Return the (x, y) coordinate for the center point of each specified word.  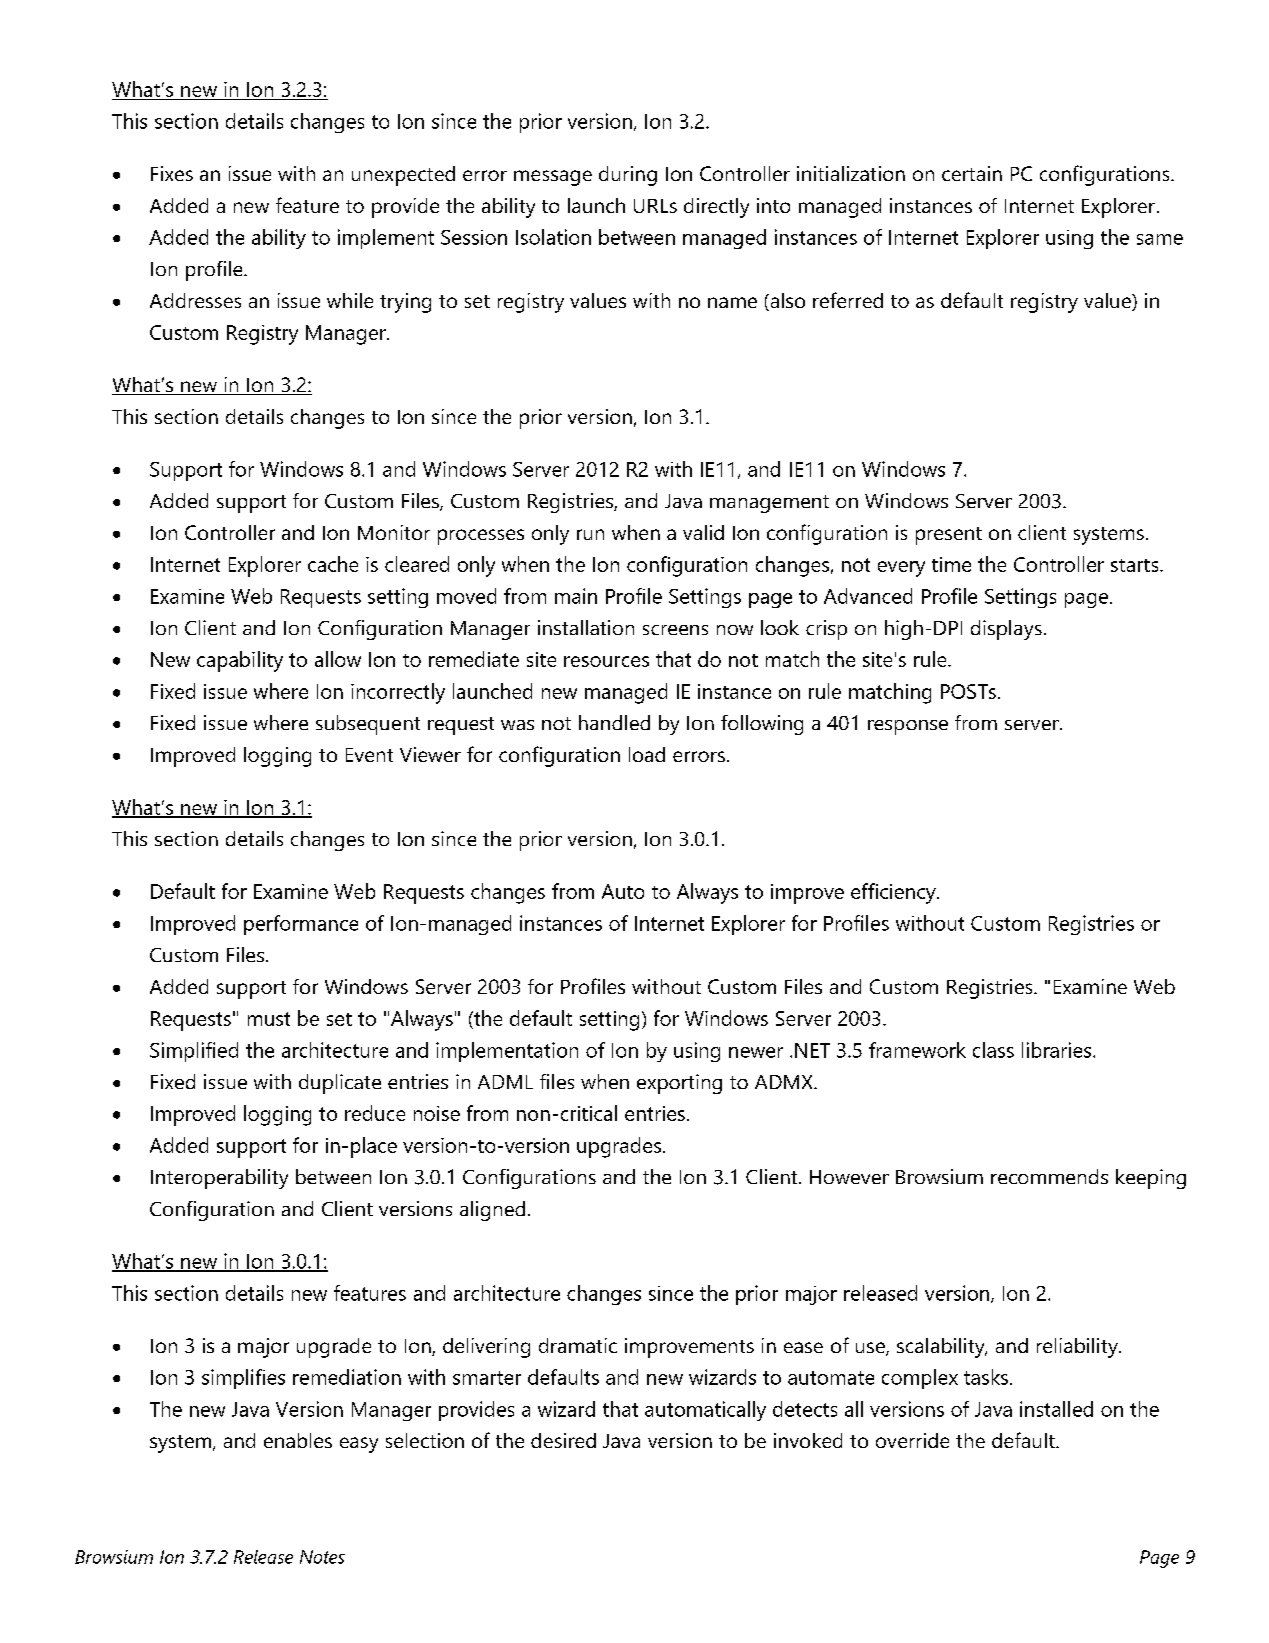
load (647, 754)
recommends (1049, 1176)
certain (972, 173)
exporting (679, 1084)
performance (301, 925)
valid (703, 532)
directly (716, 208)
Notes (322, 1557)
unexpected (403, 176)
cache (333, 564)
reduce (375, 1113)
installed (1056, 1409)
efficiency (894, 893)
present (949, 536)
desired (563, 1440)
